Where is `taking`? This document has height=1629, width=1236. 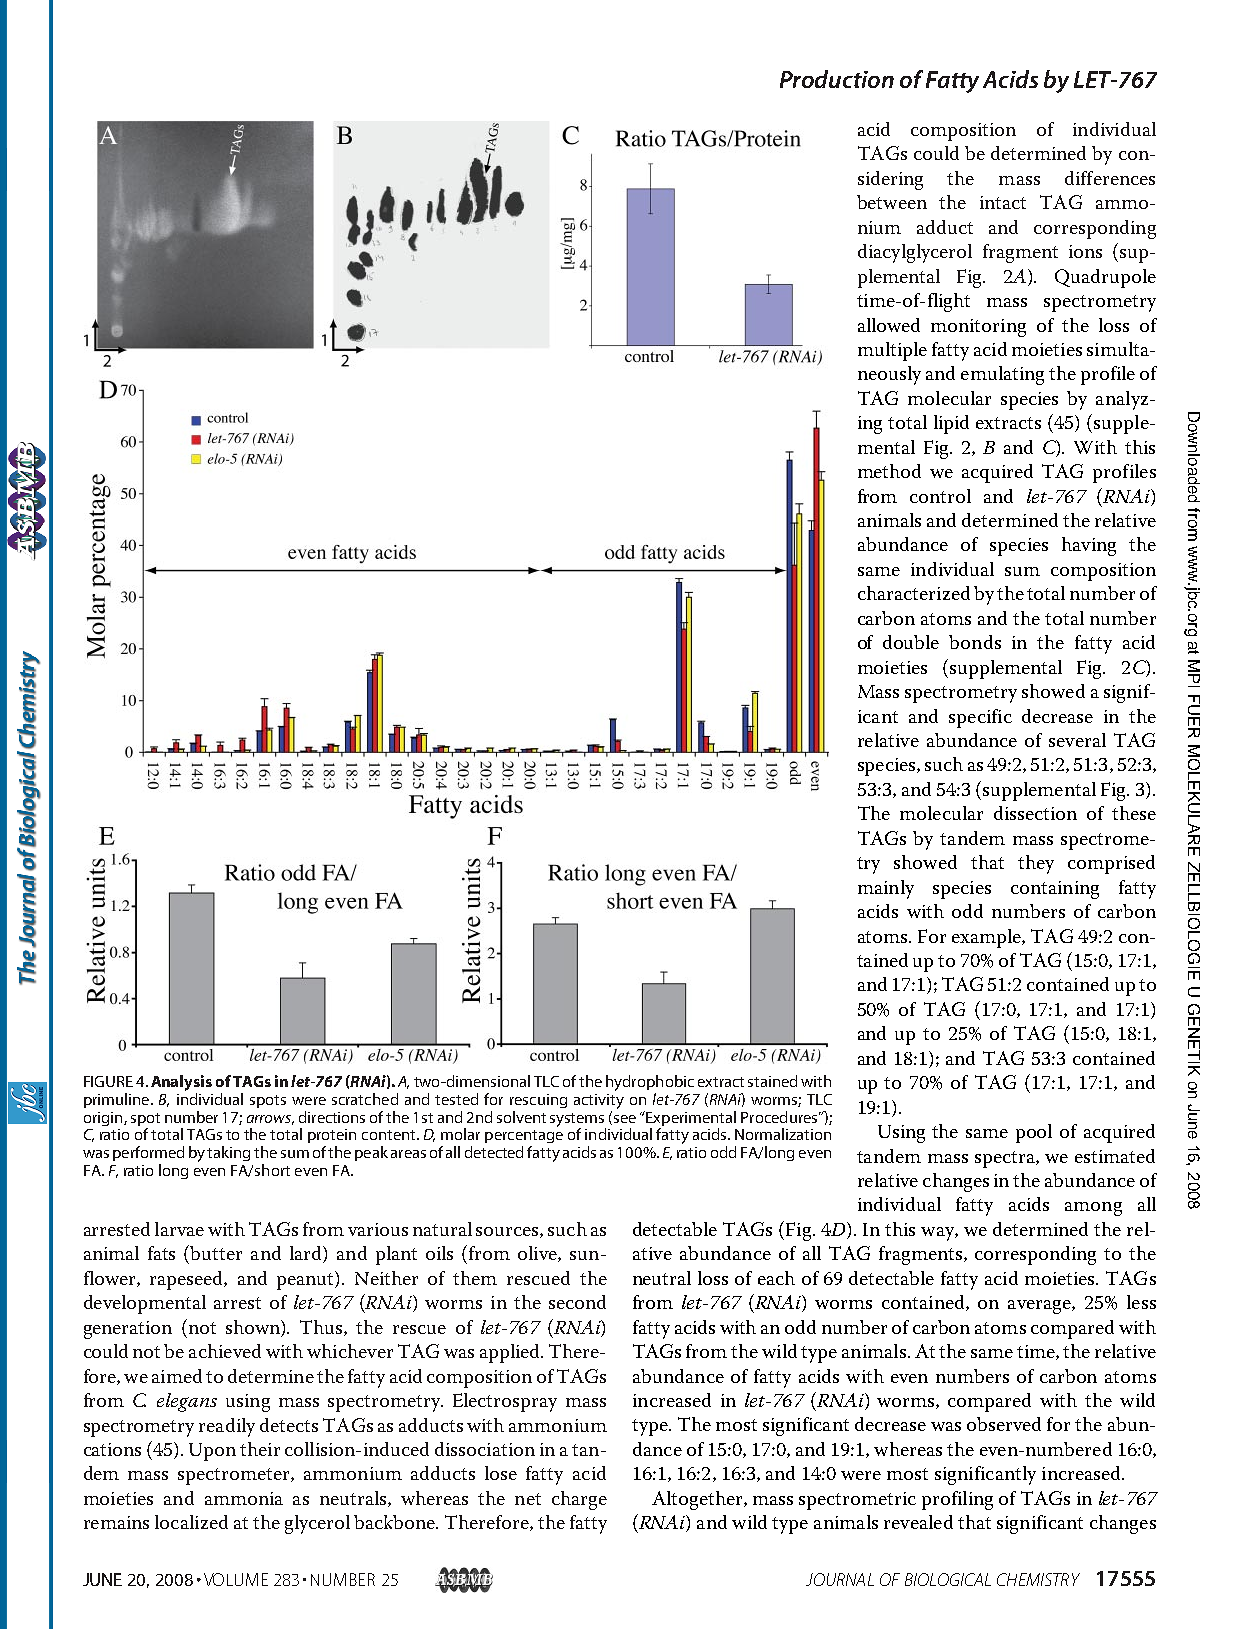
taking is located at coordinates (228, 1153).
